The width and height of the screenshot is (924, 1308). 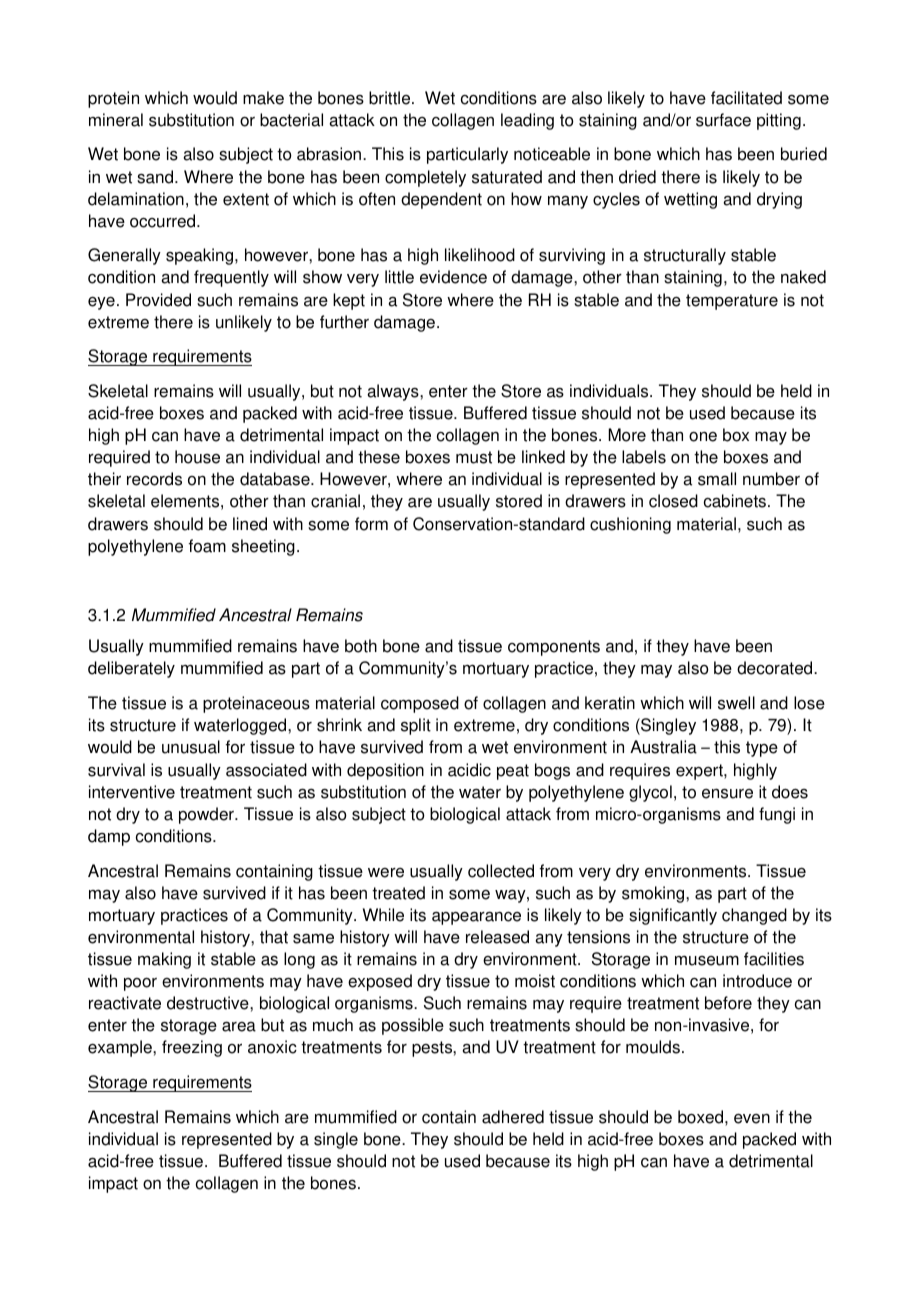 I want to click on completely, so click(x=425, y=178).
